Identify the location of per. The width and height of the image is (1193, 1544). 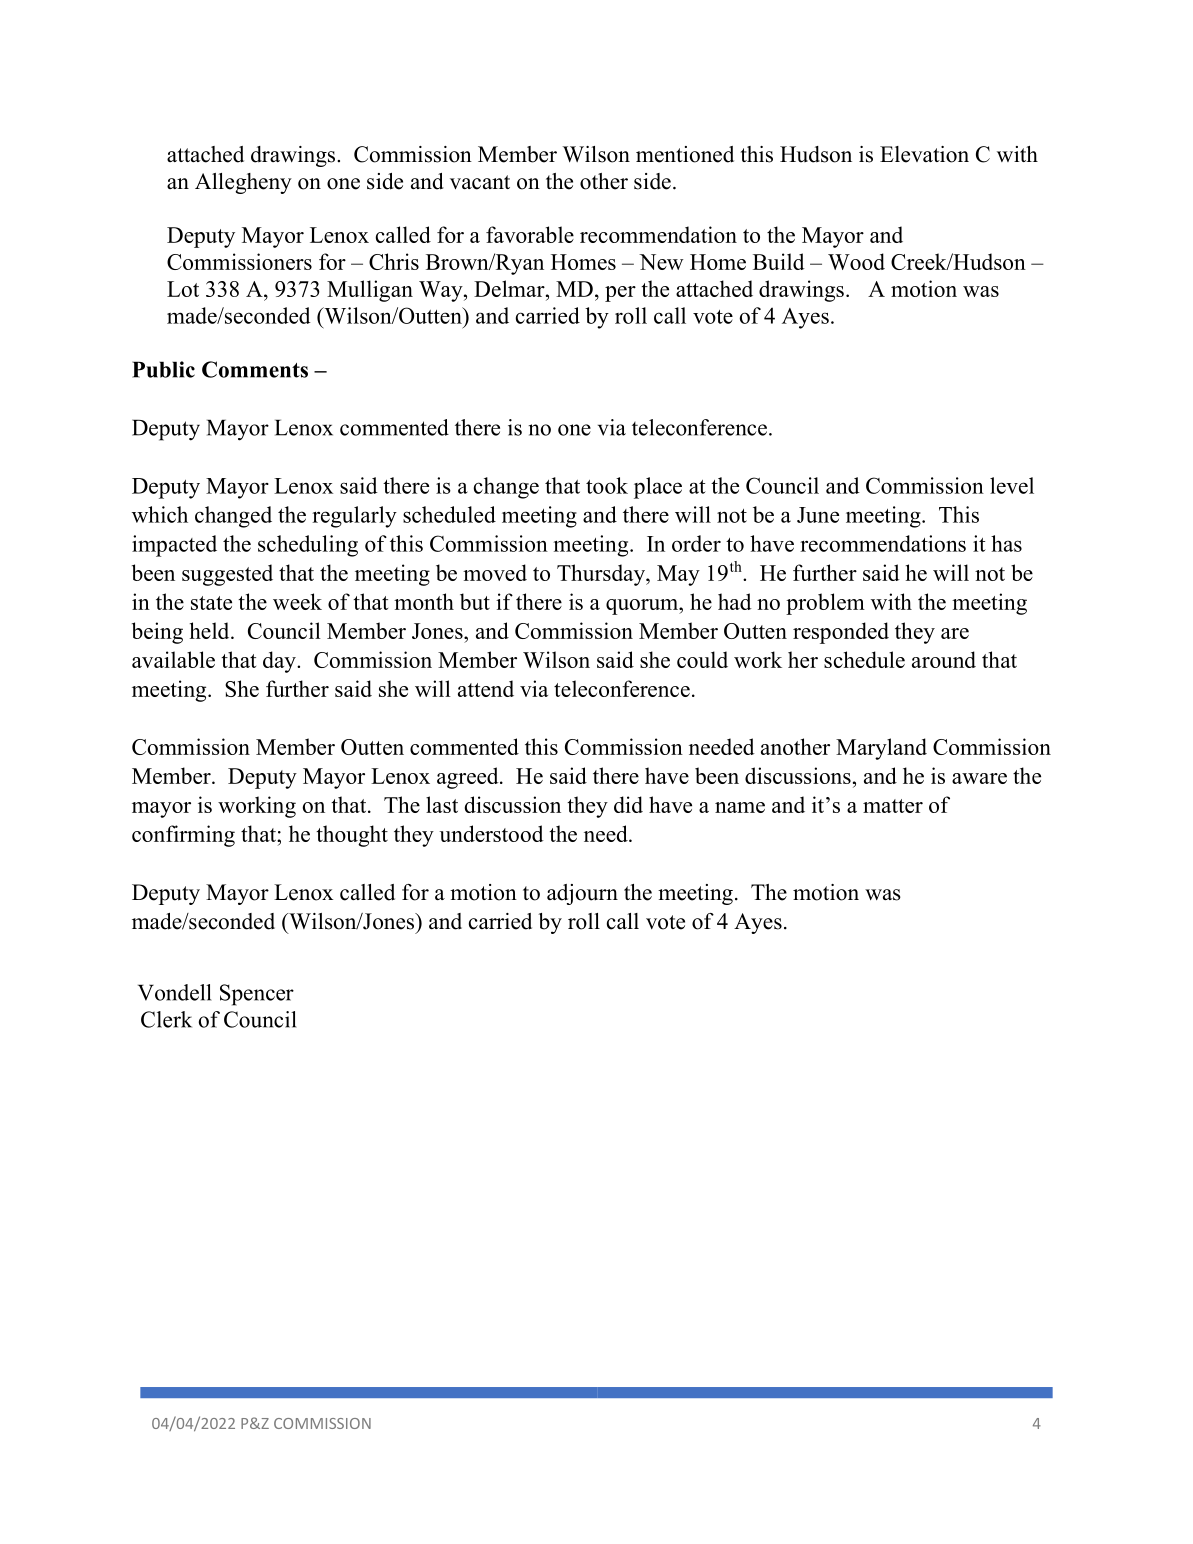
(620, 294).
